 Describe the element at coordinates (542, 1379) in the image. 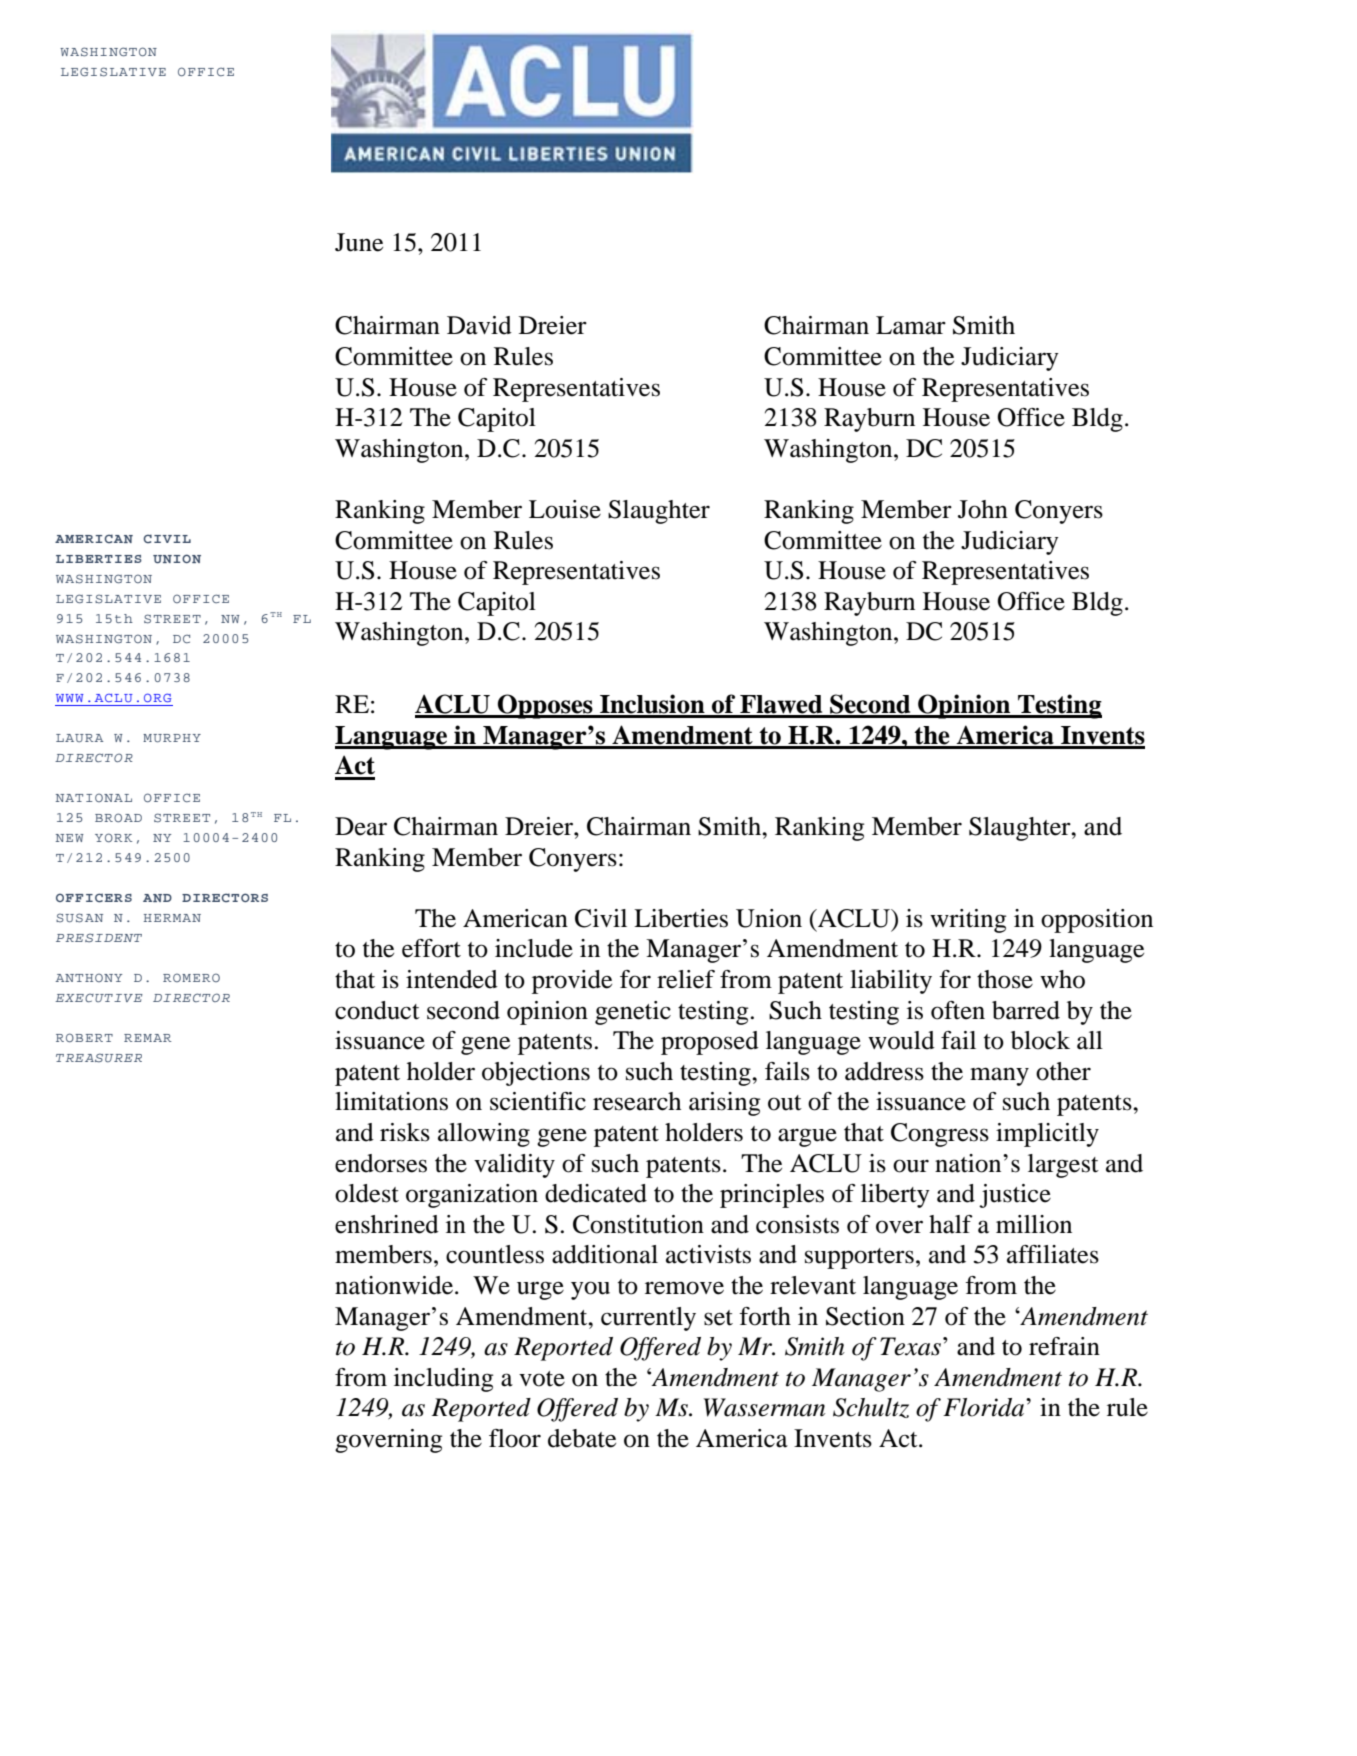

I see `vote` at that location.
